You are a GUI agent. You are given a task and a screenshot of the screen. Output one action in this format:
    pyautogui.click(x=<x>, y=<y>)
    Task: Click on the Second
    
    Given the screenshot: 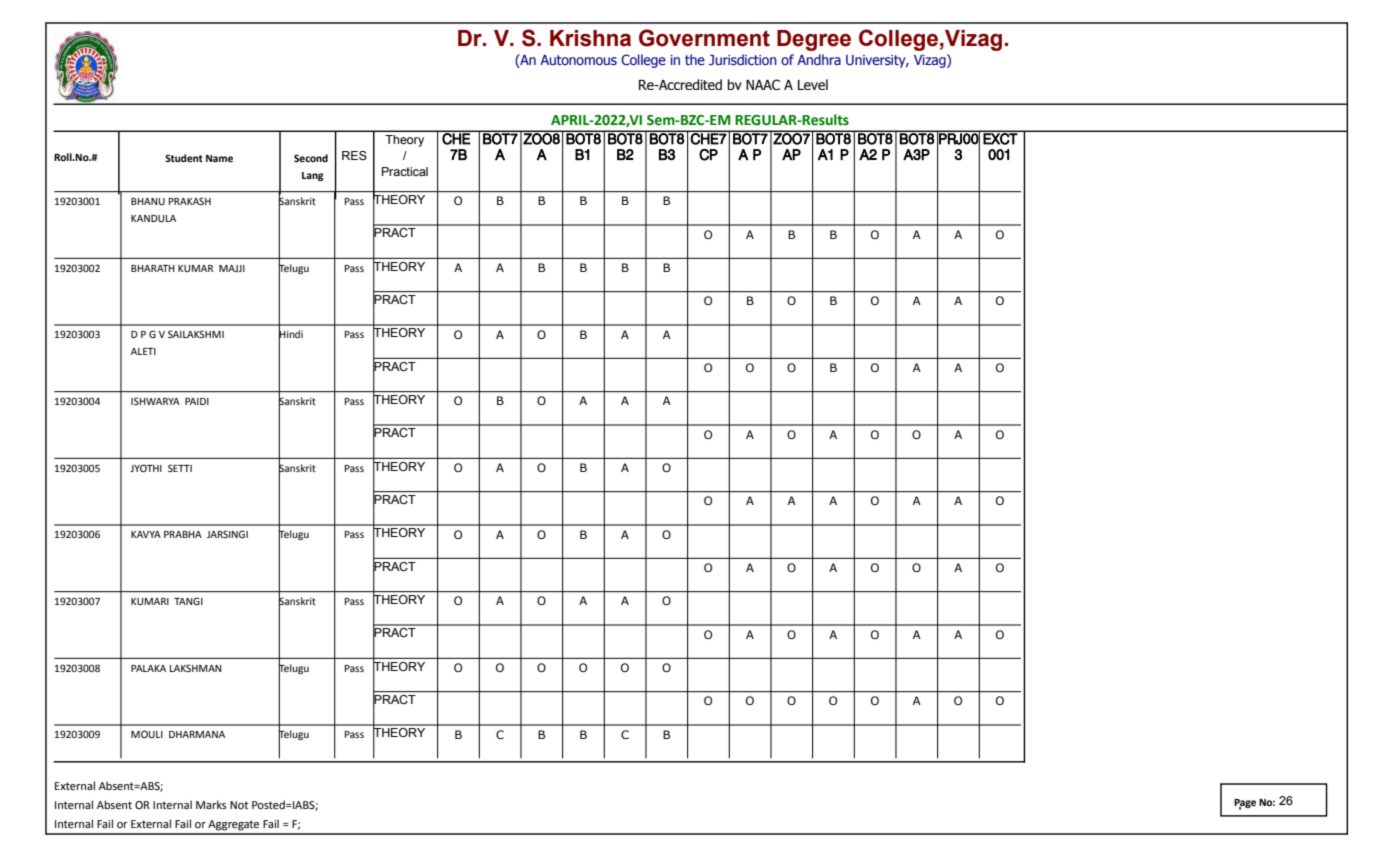 What is the action you would take?
    pyautogui.click(x=311, y=158)
